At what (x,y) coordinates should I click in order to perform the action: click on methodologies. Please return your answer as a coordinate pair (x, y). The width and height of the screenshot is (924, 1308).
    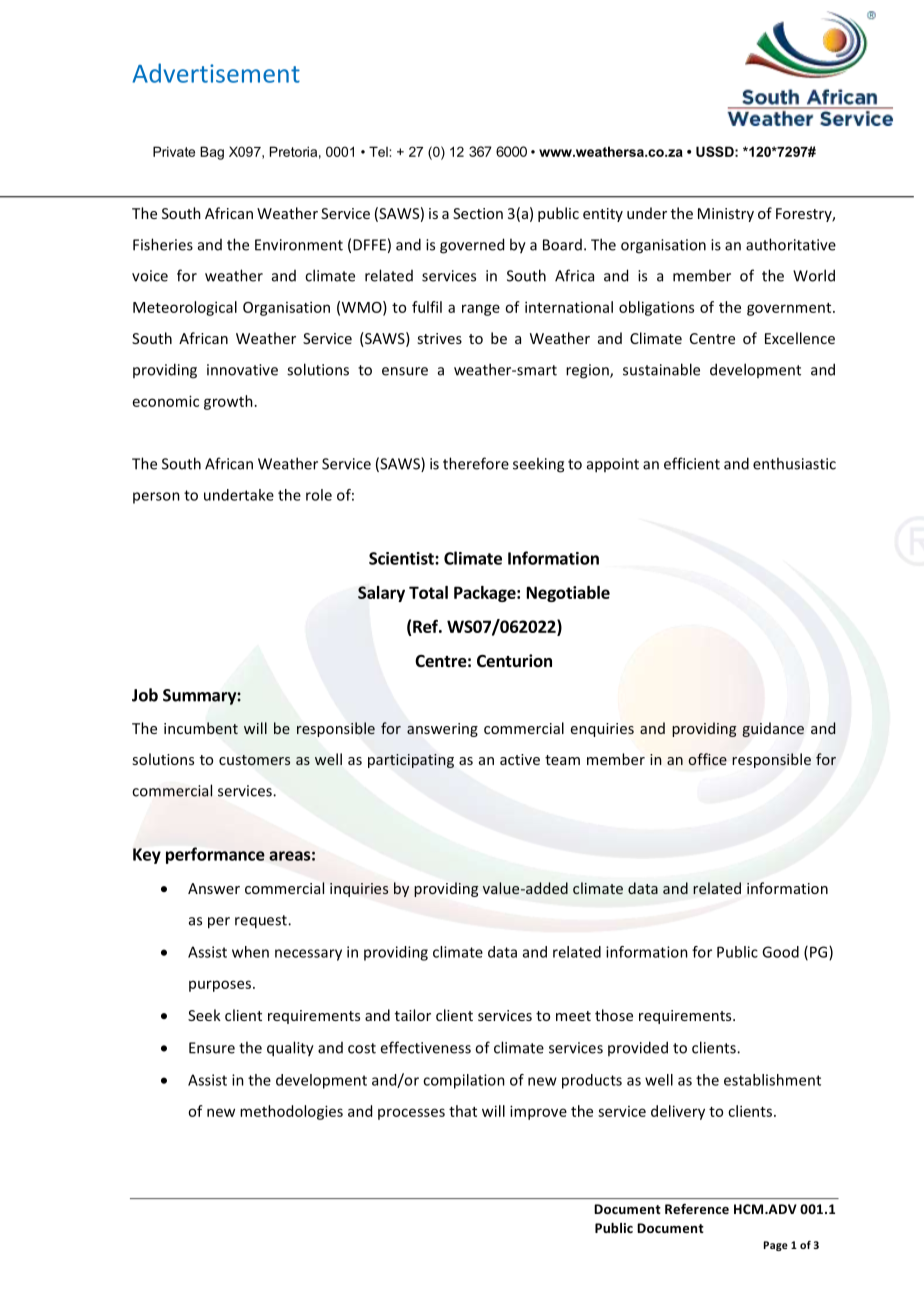
    Looking at the image, I should click on (291, 1112).
